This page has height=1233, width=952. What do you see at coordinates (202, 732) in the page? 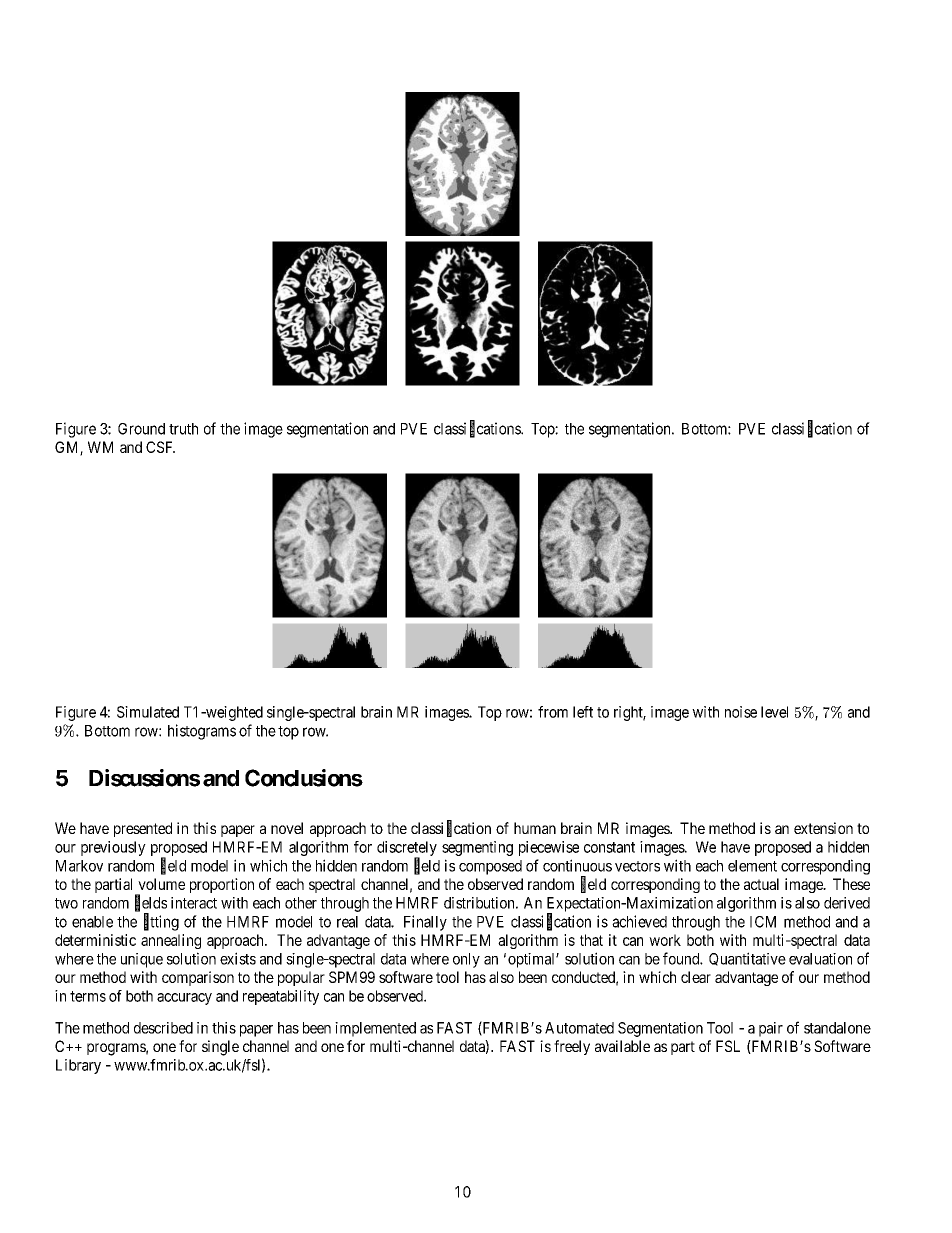
I see `histograms` at bounding box center [202, 732].
